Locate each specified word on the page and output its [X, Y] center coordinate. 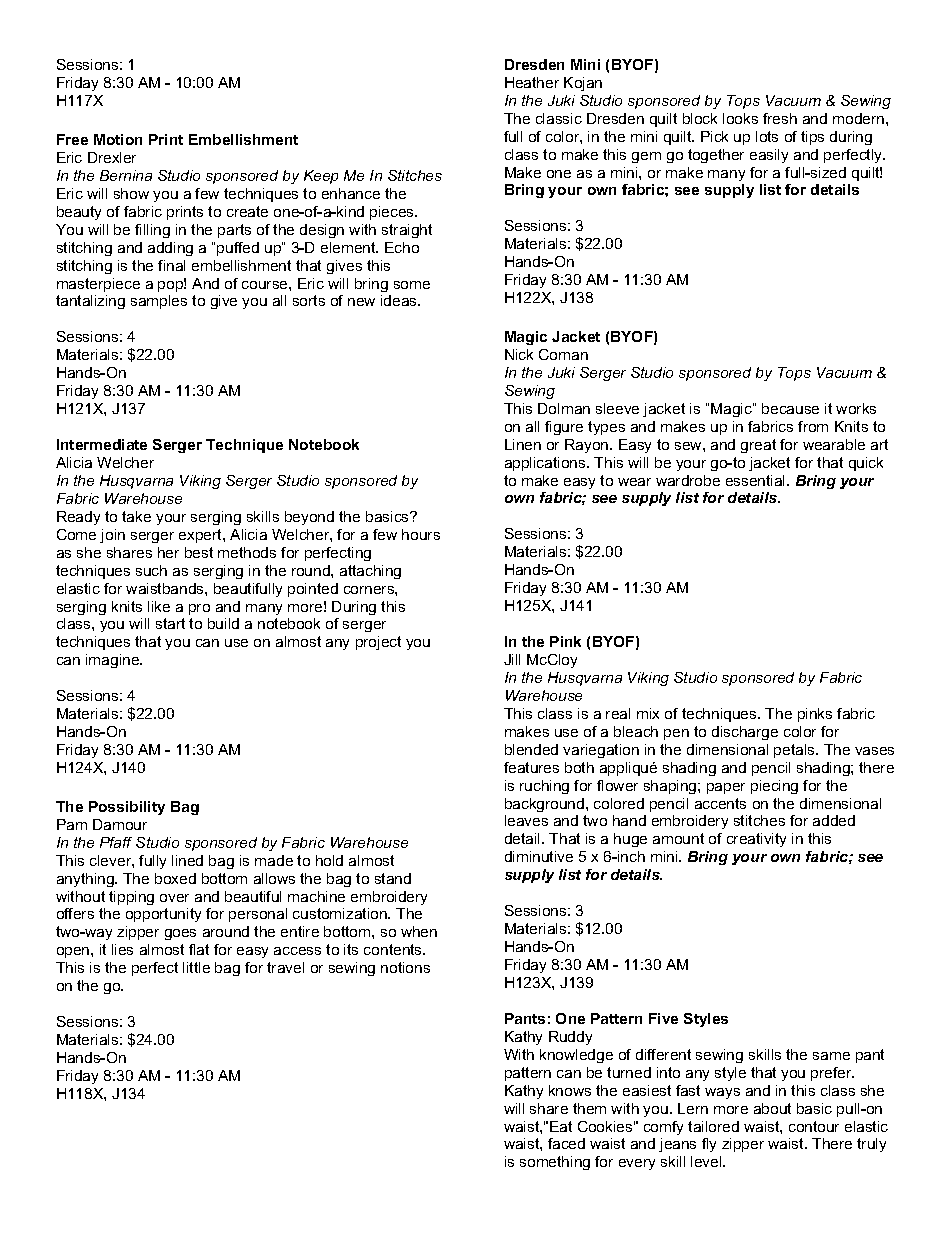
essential [757, 480]
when [419, 931]
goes [180, 934]
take [136, 516]
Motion [118, 139]
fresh [780, 118]
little [196, 967]
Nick [519, 354]
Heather [532, 82]
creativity [756, 840]
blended [531, 749]
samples [159, 302]
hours [421, 534]
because [790, 408]
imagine [114, 661]
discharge [745, 733]
